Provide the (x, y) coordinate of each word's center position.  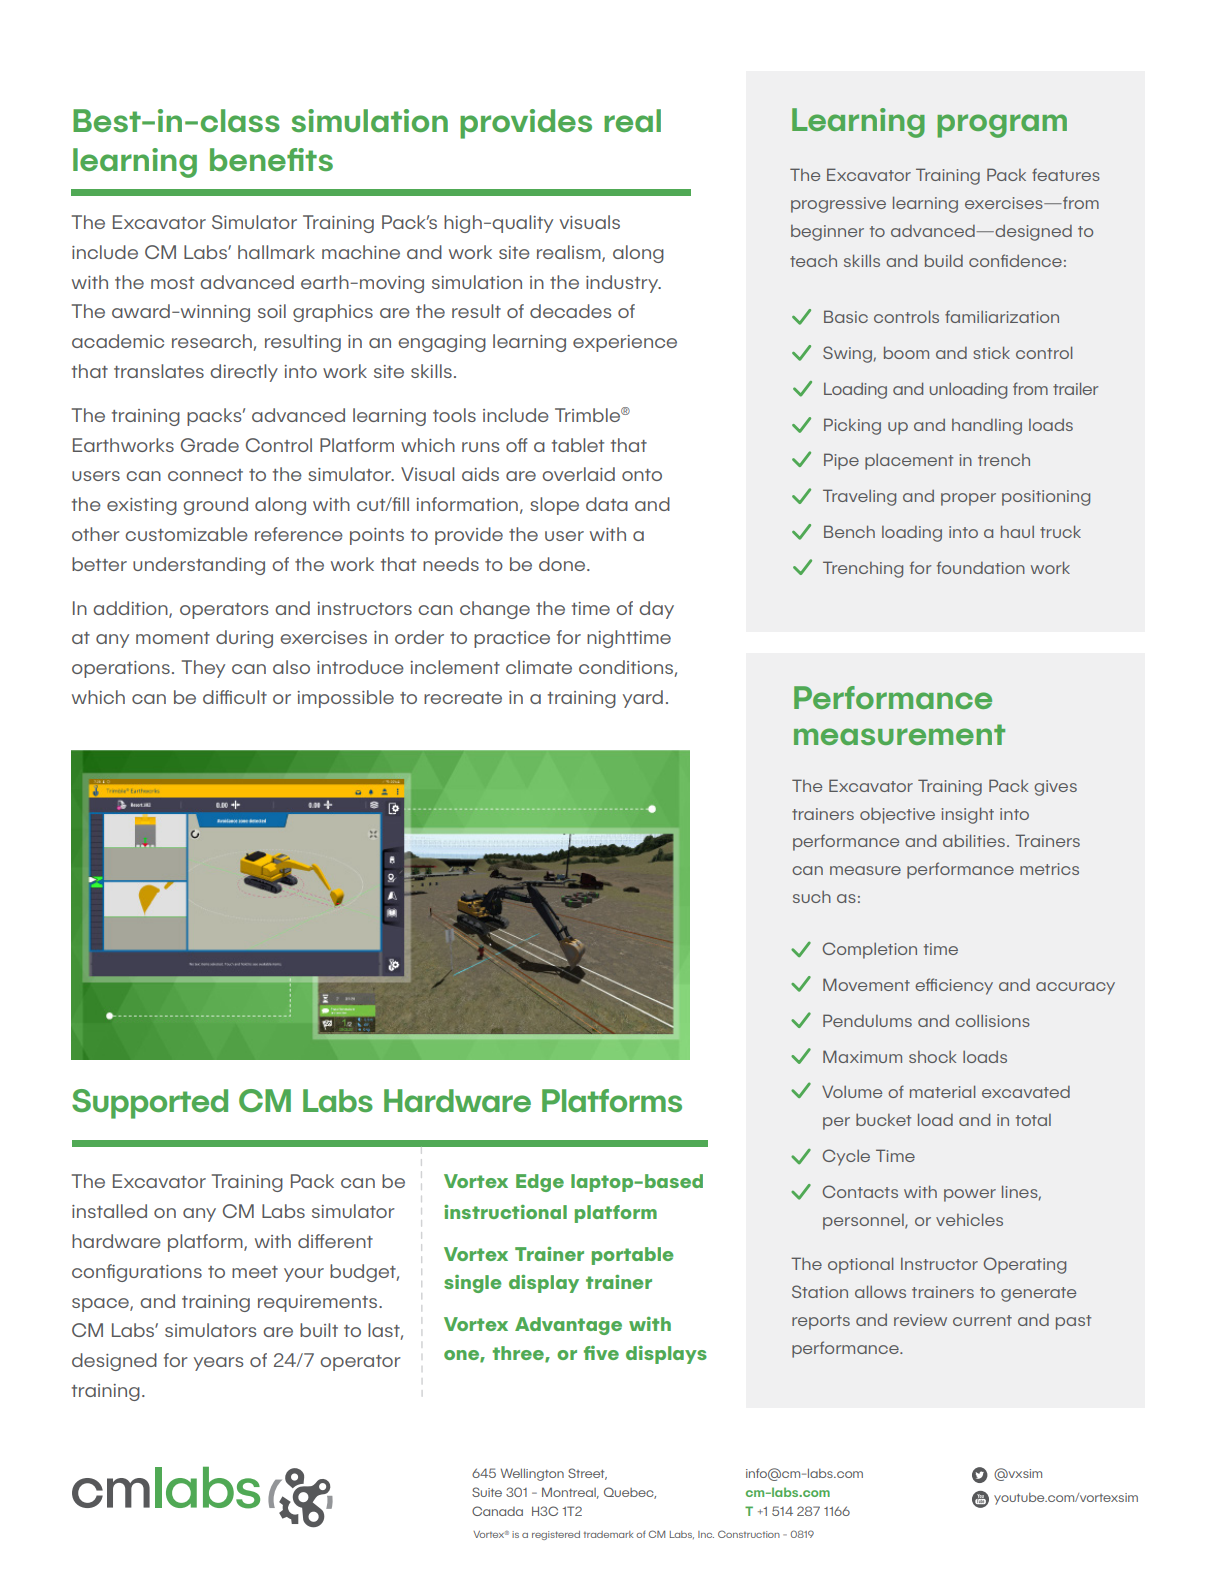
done (563, 564)
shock (932, 1057)
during (244, 639)
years (218, 1364)
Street (587, 1474)
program (1002, 126)
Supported (150, 1104)
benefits (271, 159)
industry (623, 284)
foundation (981, 567)
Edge (540, 1183)
